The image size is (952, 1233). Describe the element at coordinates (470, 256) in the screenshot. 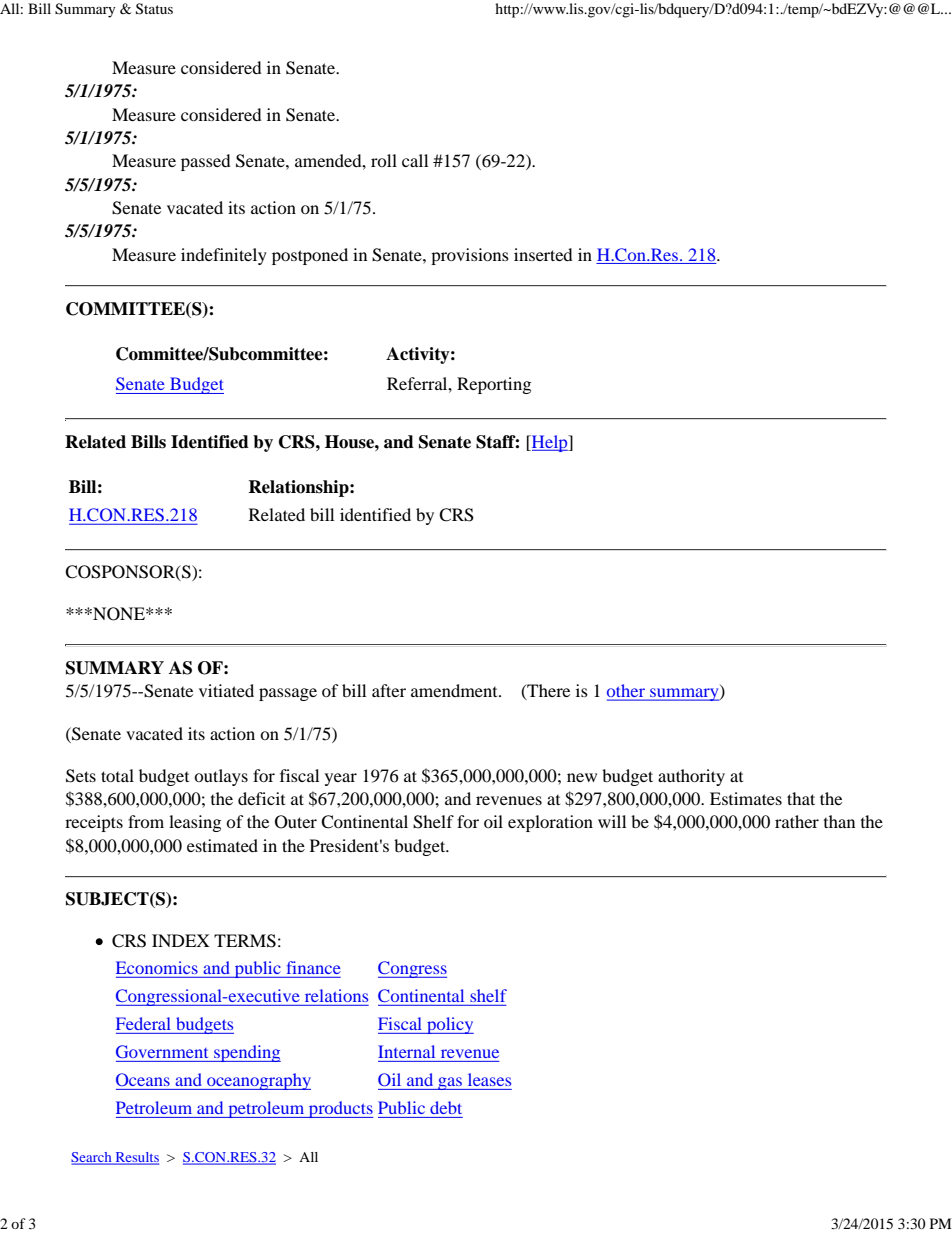

I see `provisions` at that location.
